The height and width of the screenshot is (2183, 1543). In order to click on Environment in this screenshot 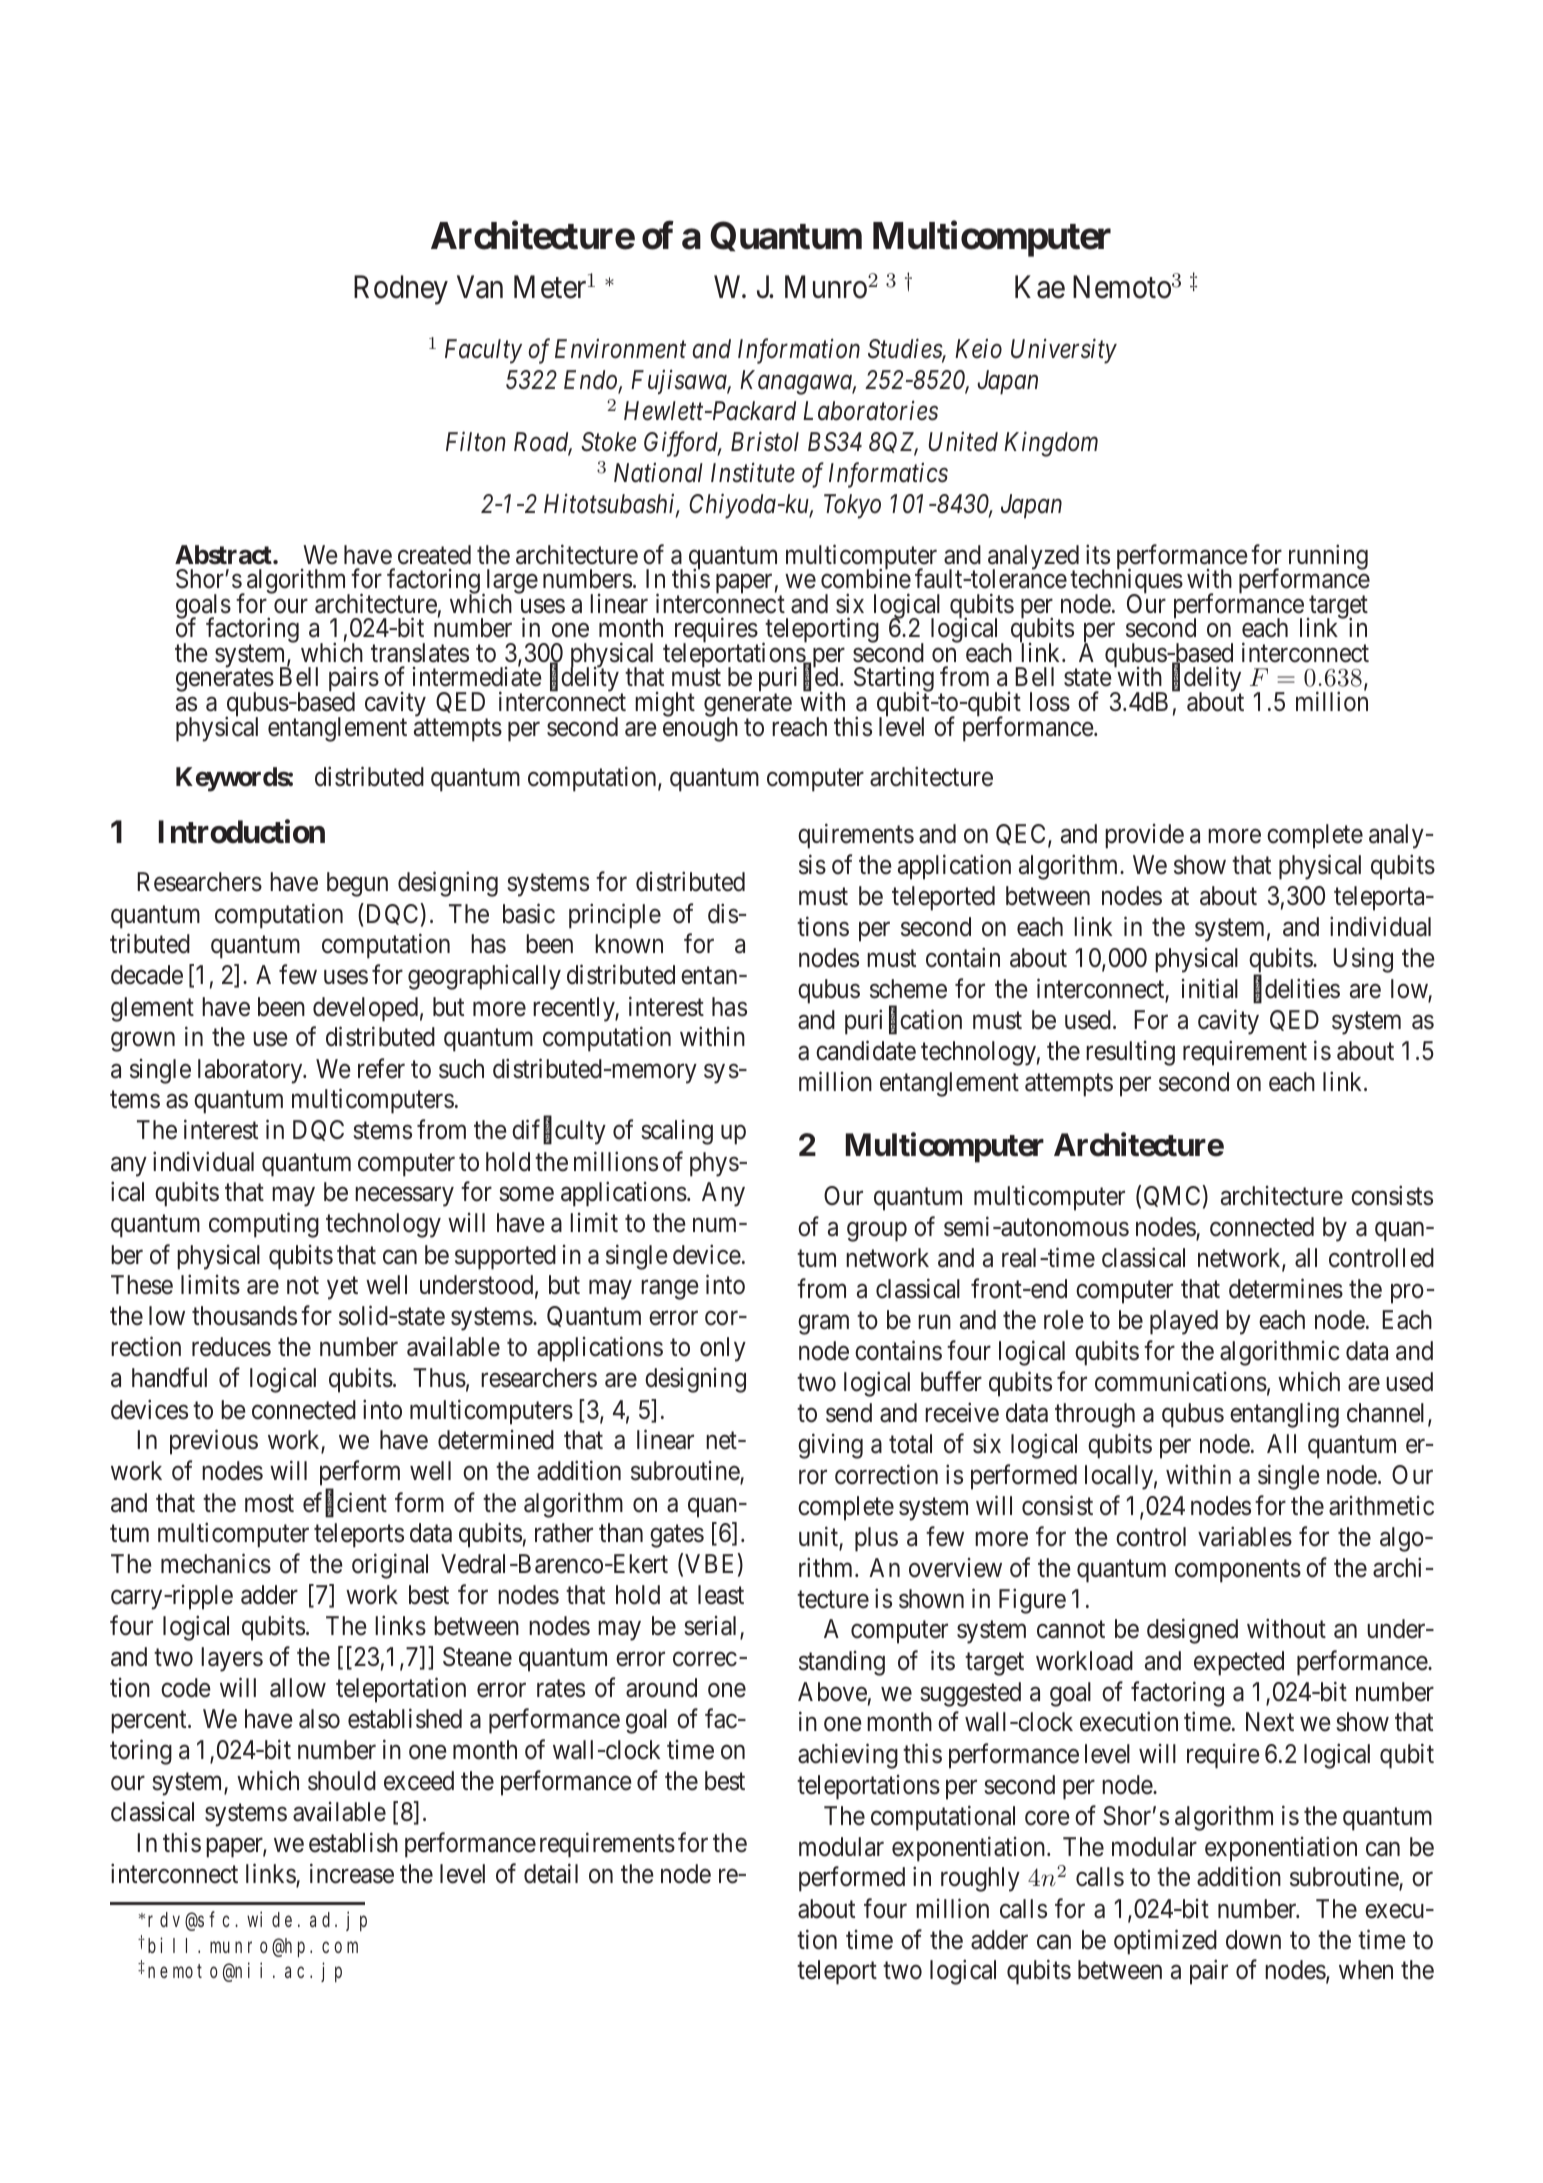, I will do `click(620, 349)`.
